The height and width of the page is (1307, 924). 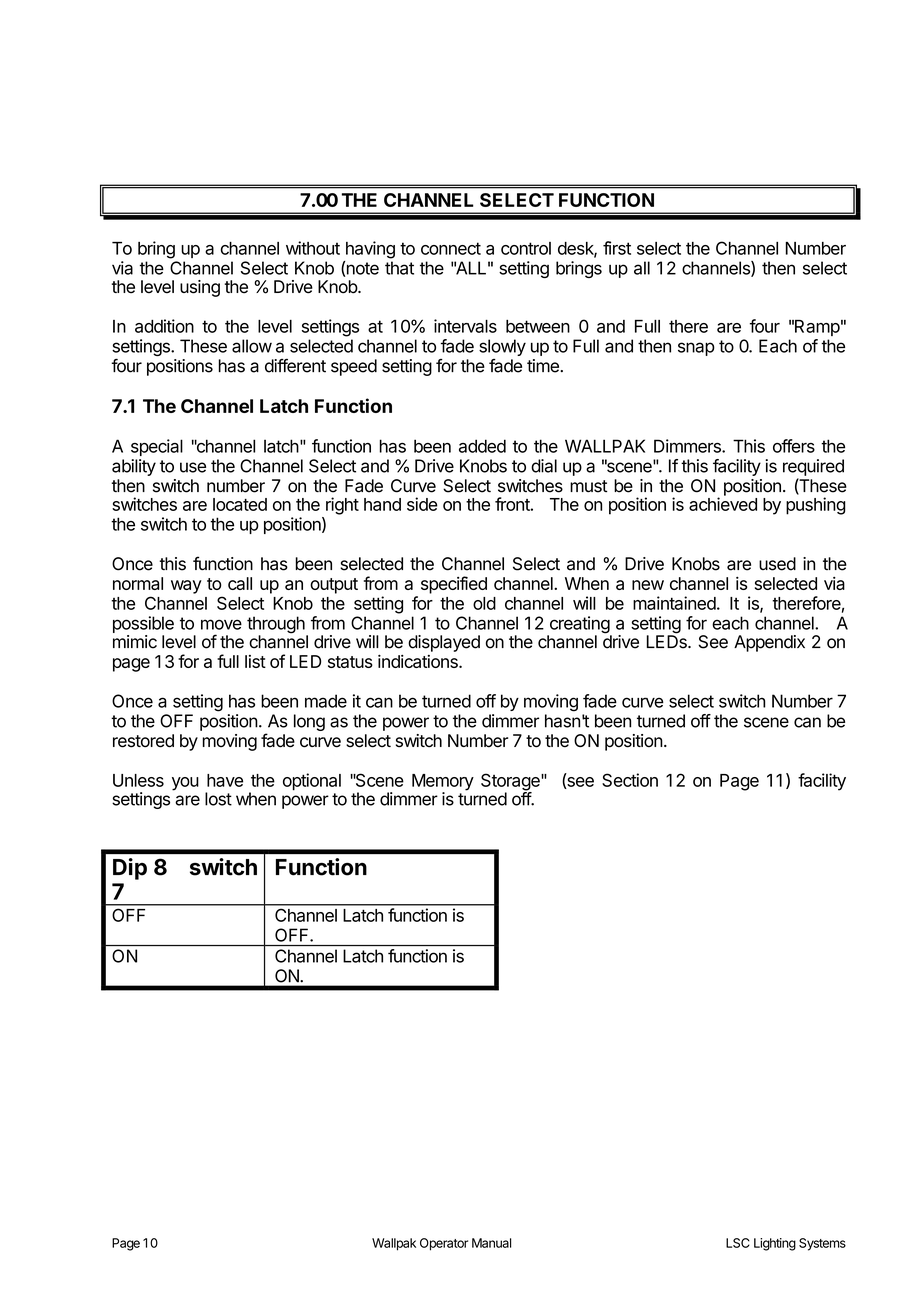 I want to click on Memory, so click(x=443, y=783).
